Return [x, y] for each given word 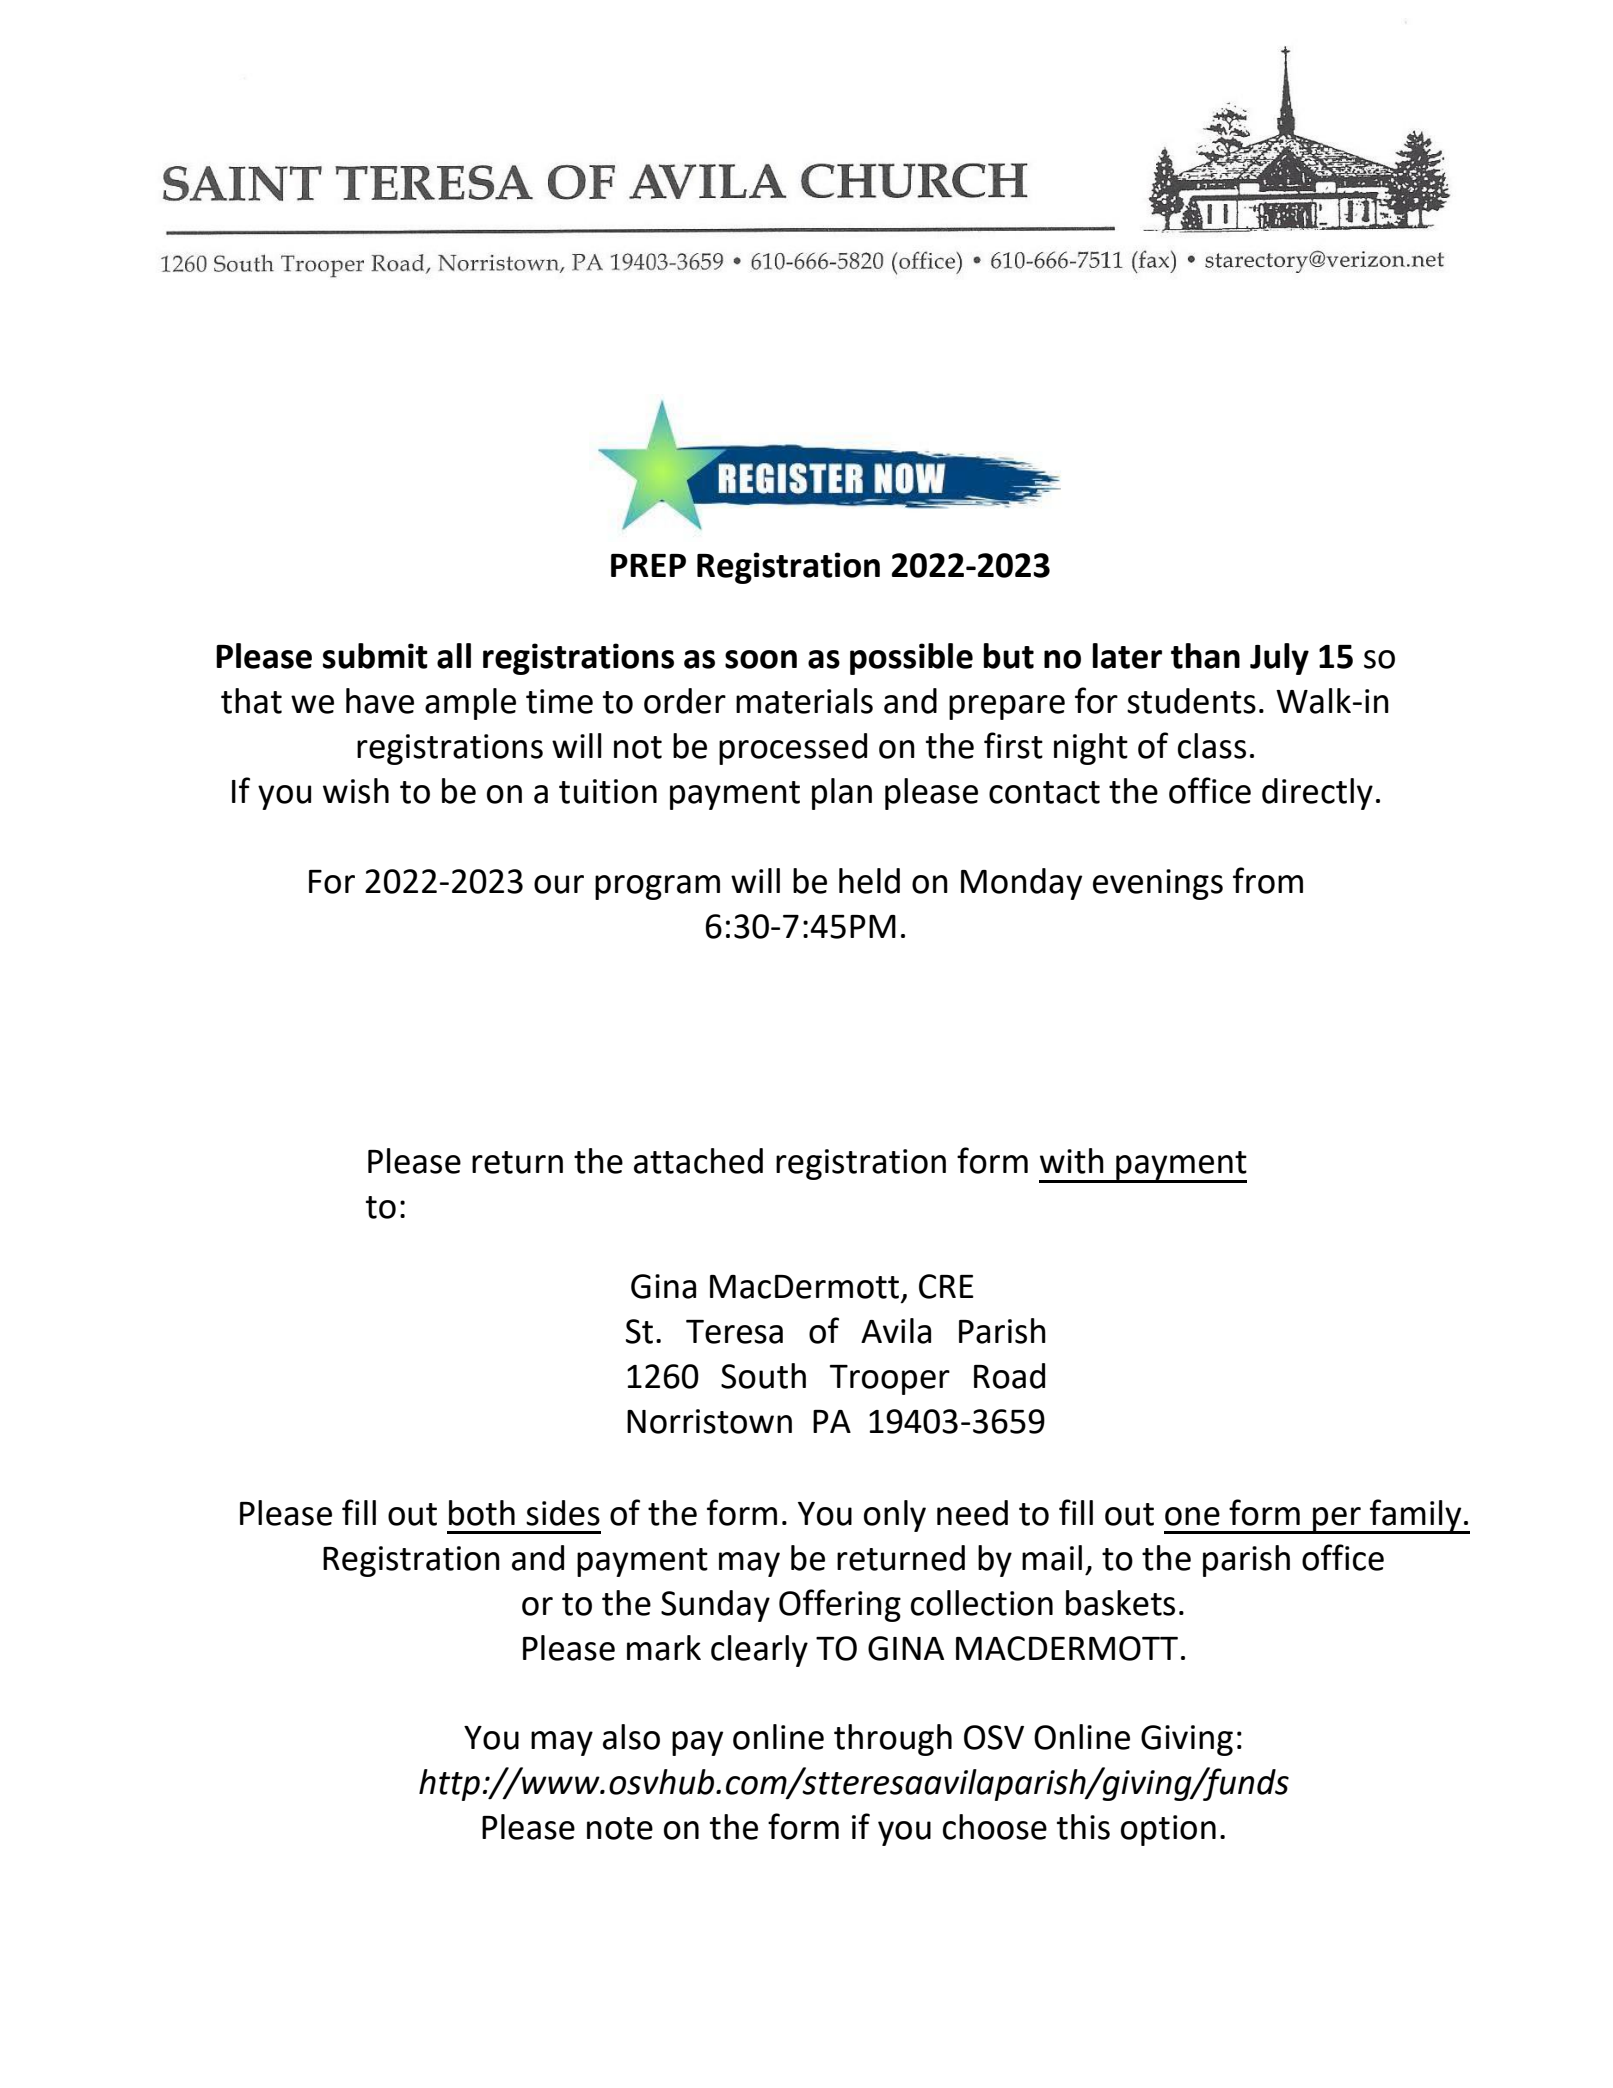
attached [698, 1161]
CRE [946, 1286]
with [1072, 1161]
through [893, 1740]
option [1168, 1830]
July [1279, 659]
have [380, 701]
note [620, 1828]
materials [804, 701]
